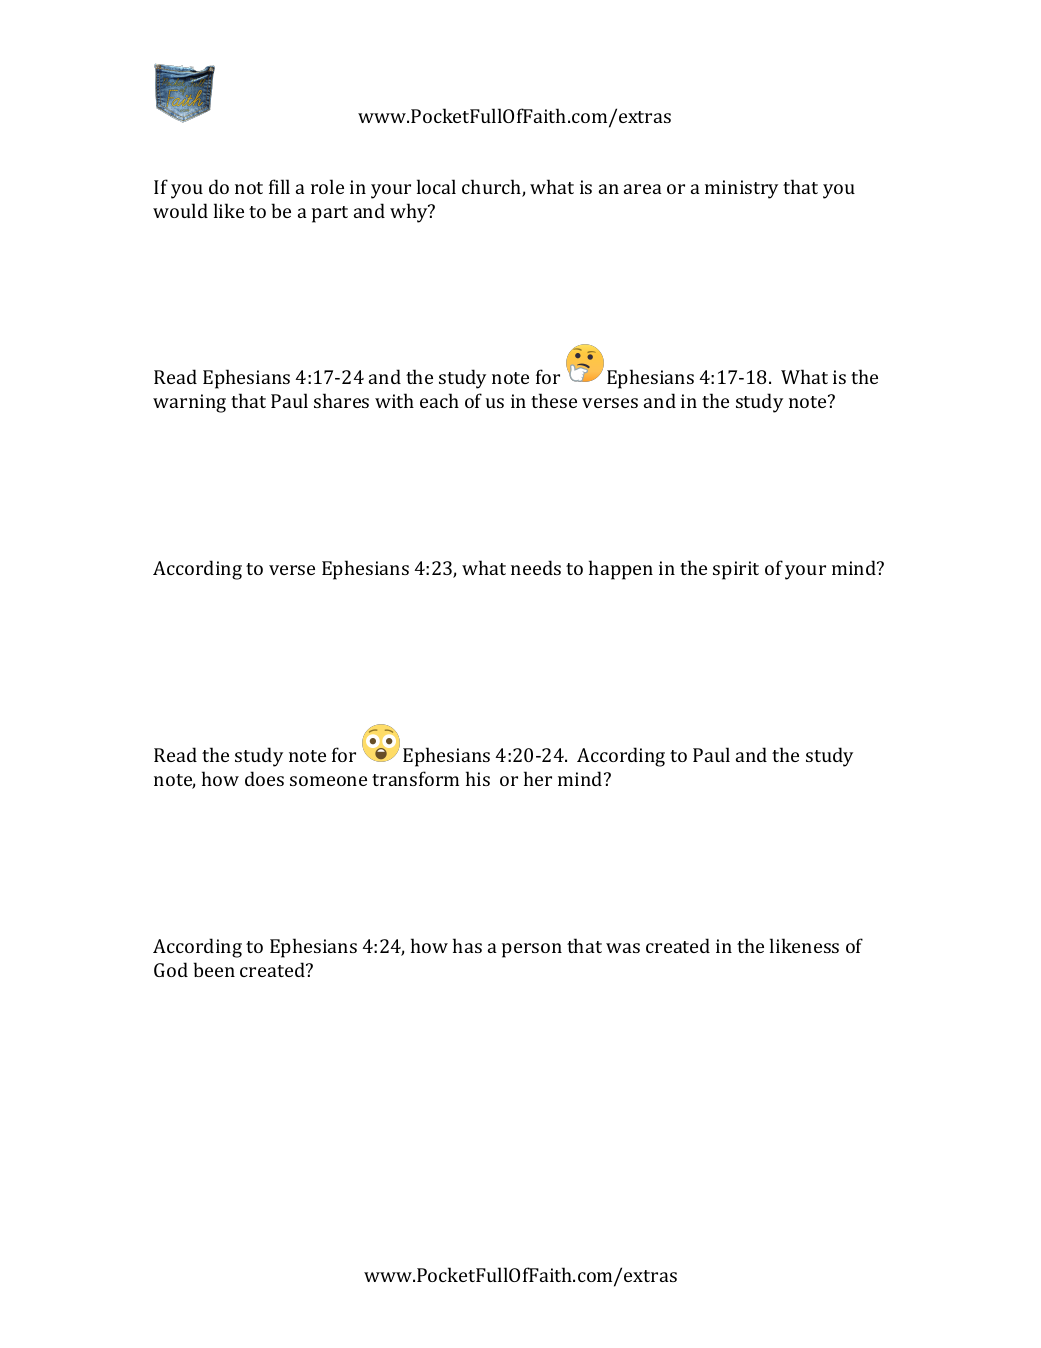 Image resolution: width=1041 pixels, height=1348 pixels. What do you see at coordinates (214, 969) in the document?
I see `been` at bounding box center [214, 969].
